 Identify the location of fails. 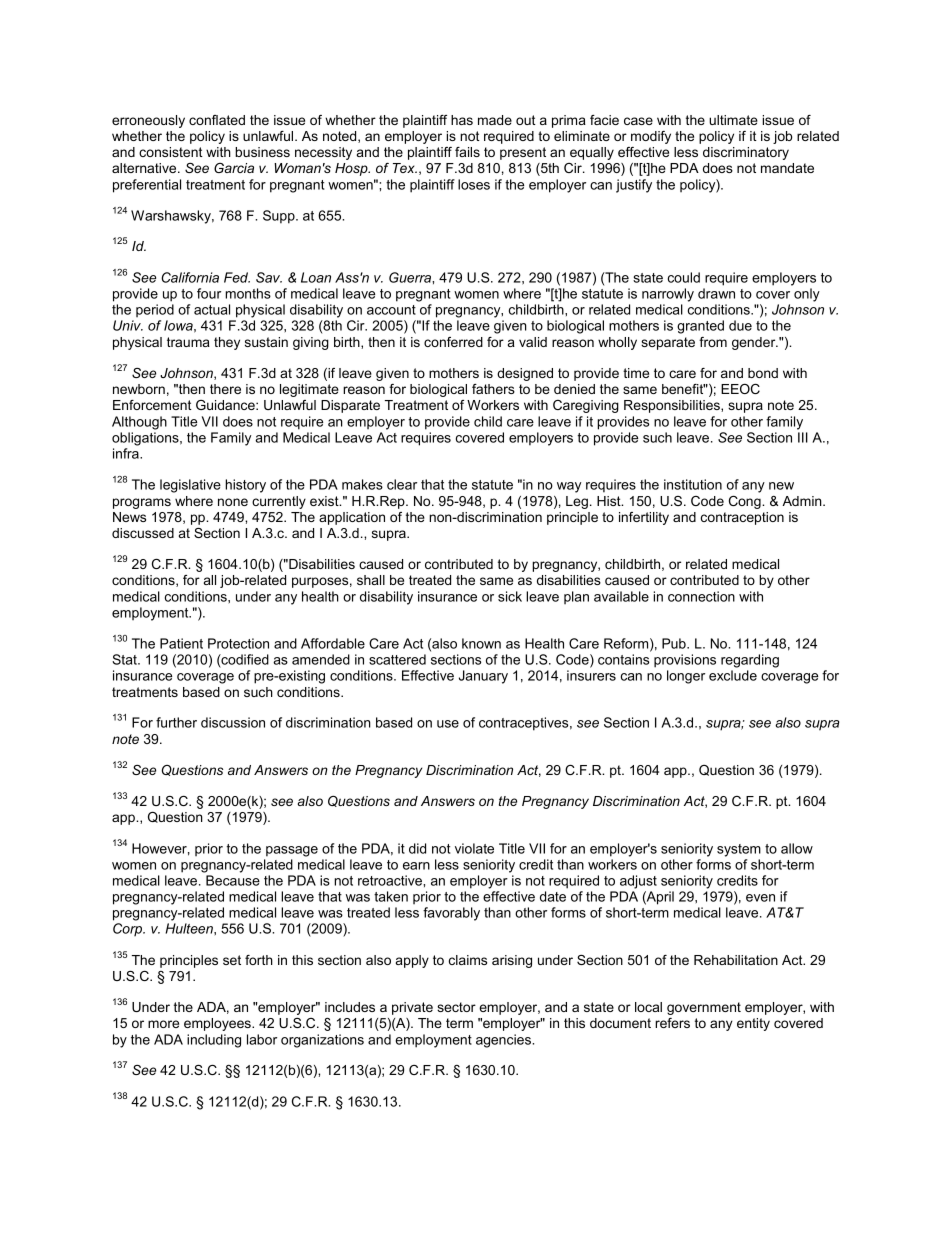
(467, 152).
